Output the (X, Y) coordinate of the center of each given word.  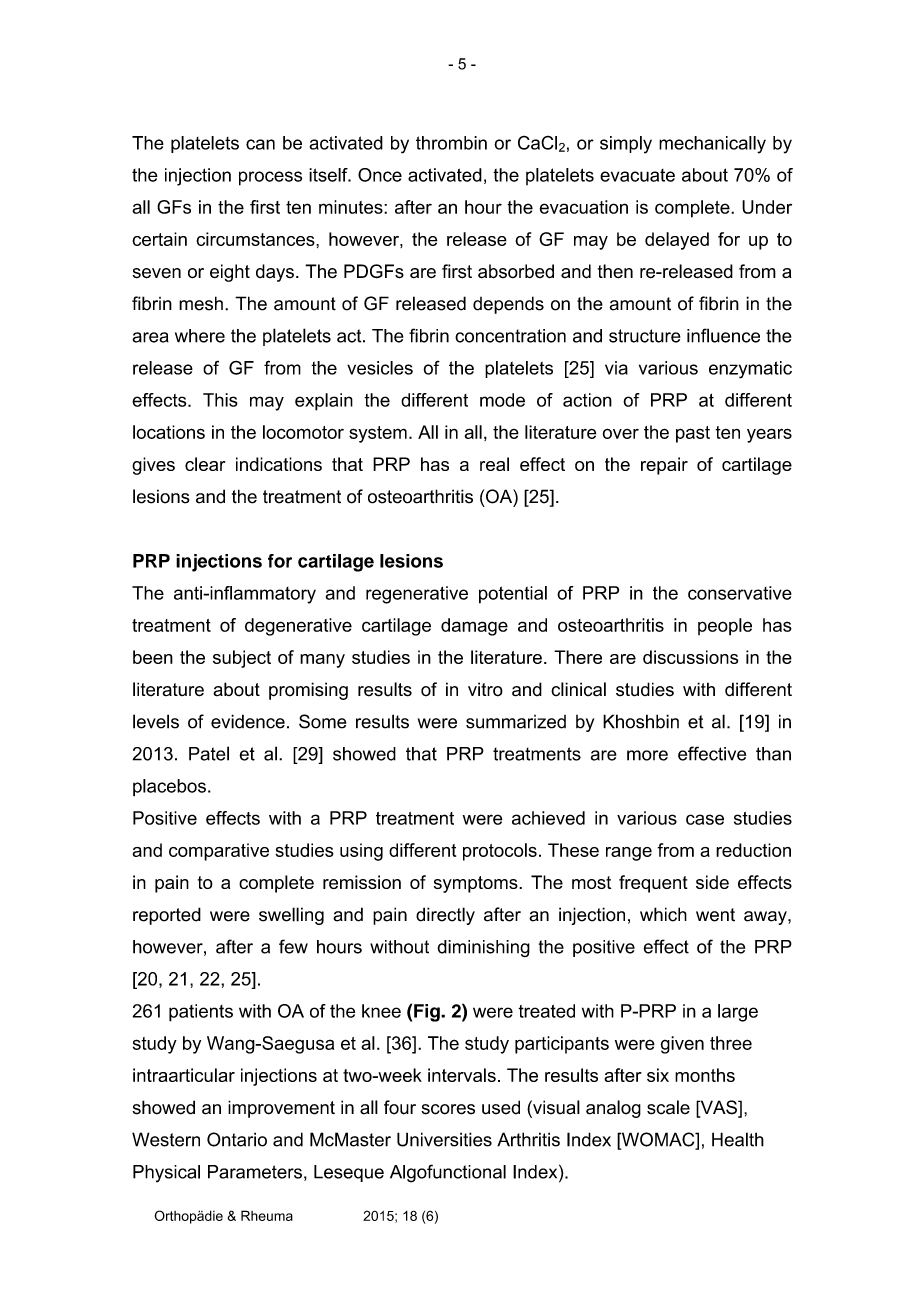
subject (242, 659)
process (270, 178)
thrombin (451, 143)
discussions (690, 657)
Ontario (237, 1139)
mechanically (712, 145)
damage (474, 627)
